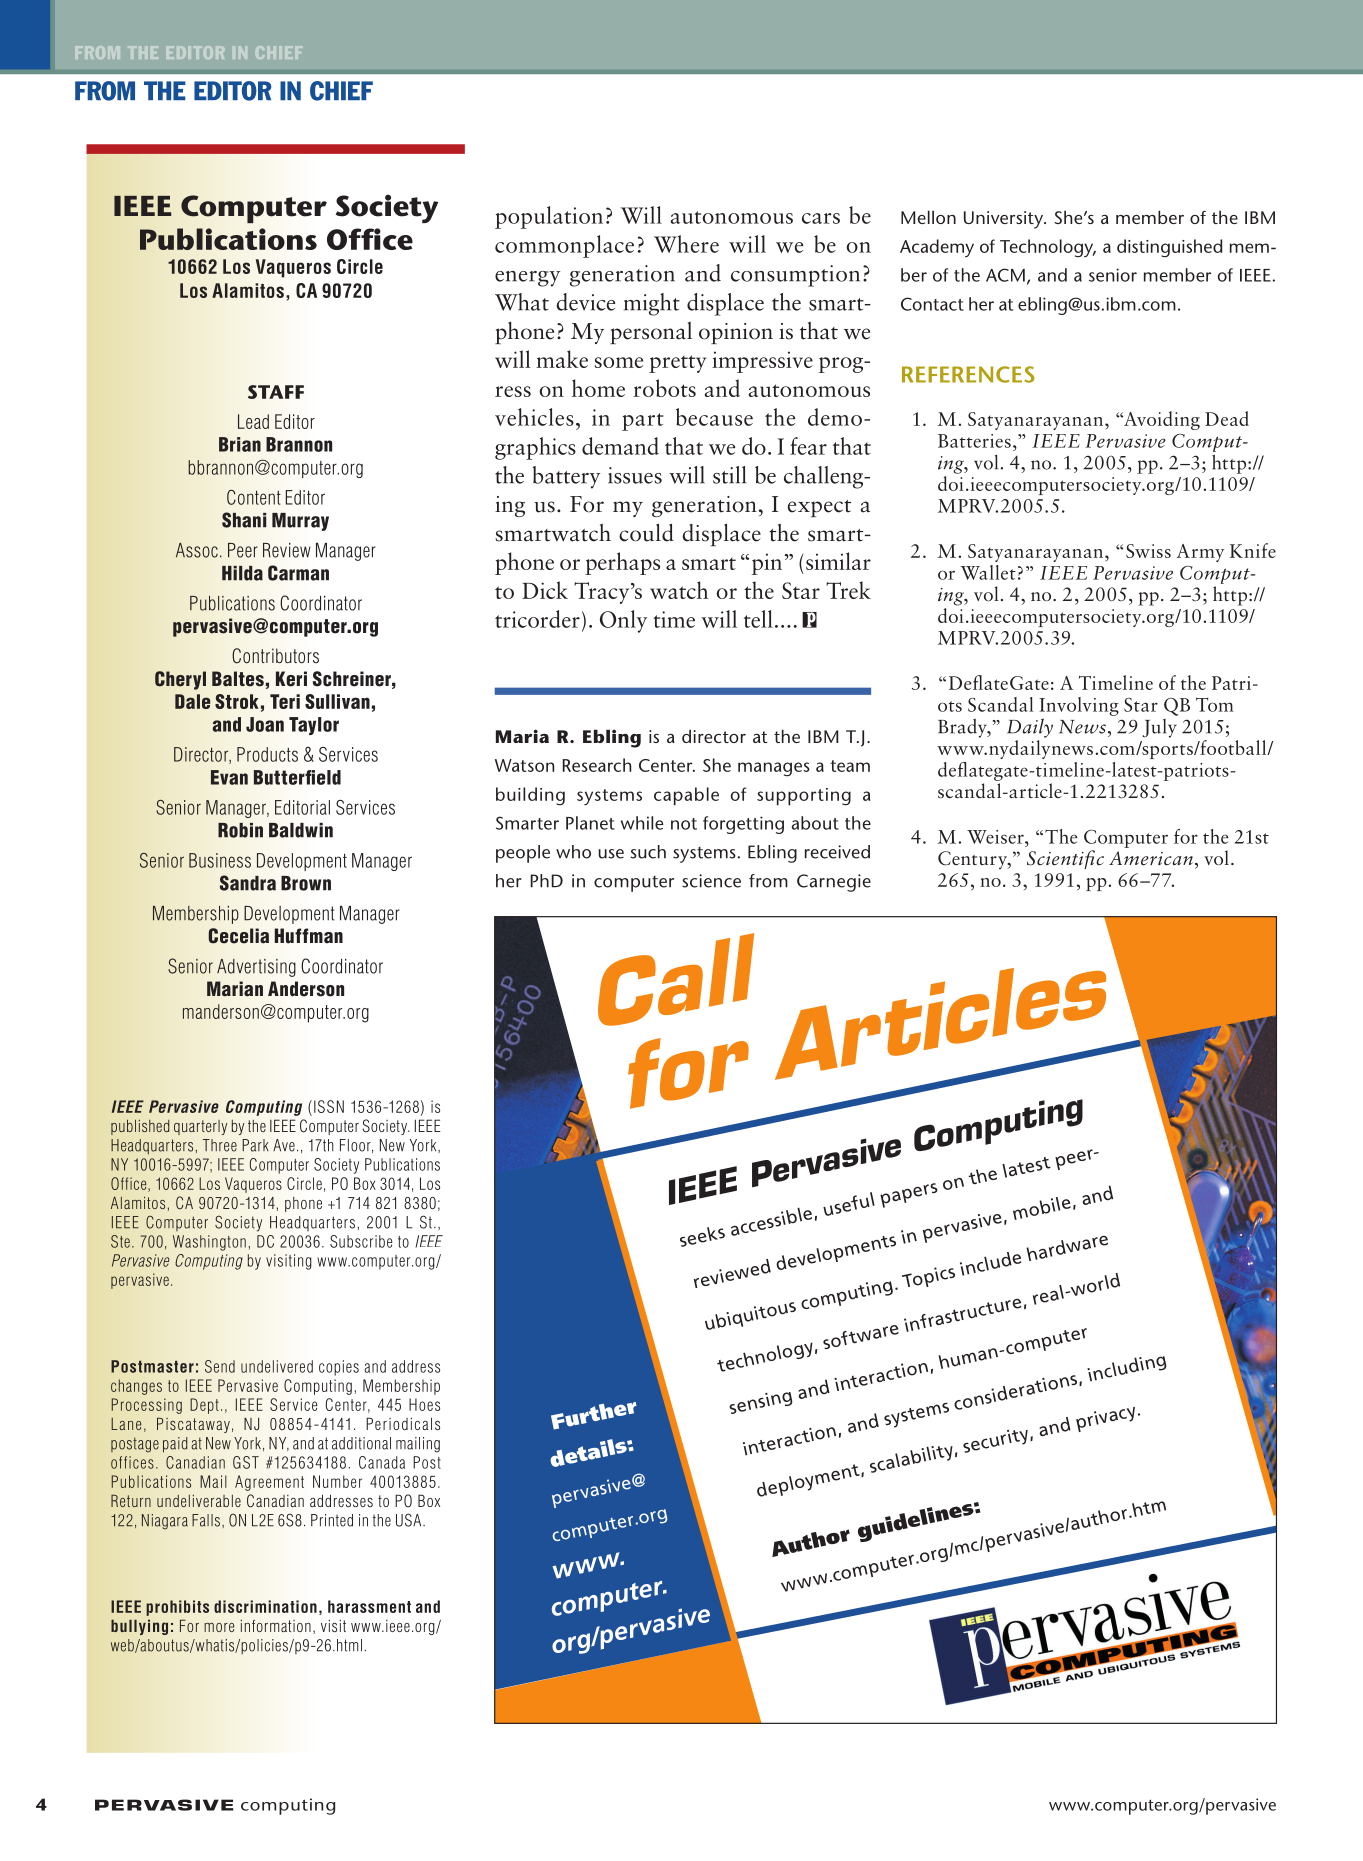 This screenshot has height=1861, width=1363. I want to click on Cecelia, so click(238, 936).
